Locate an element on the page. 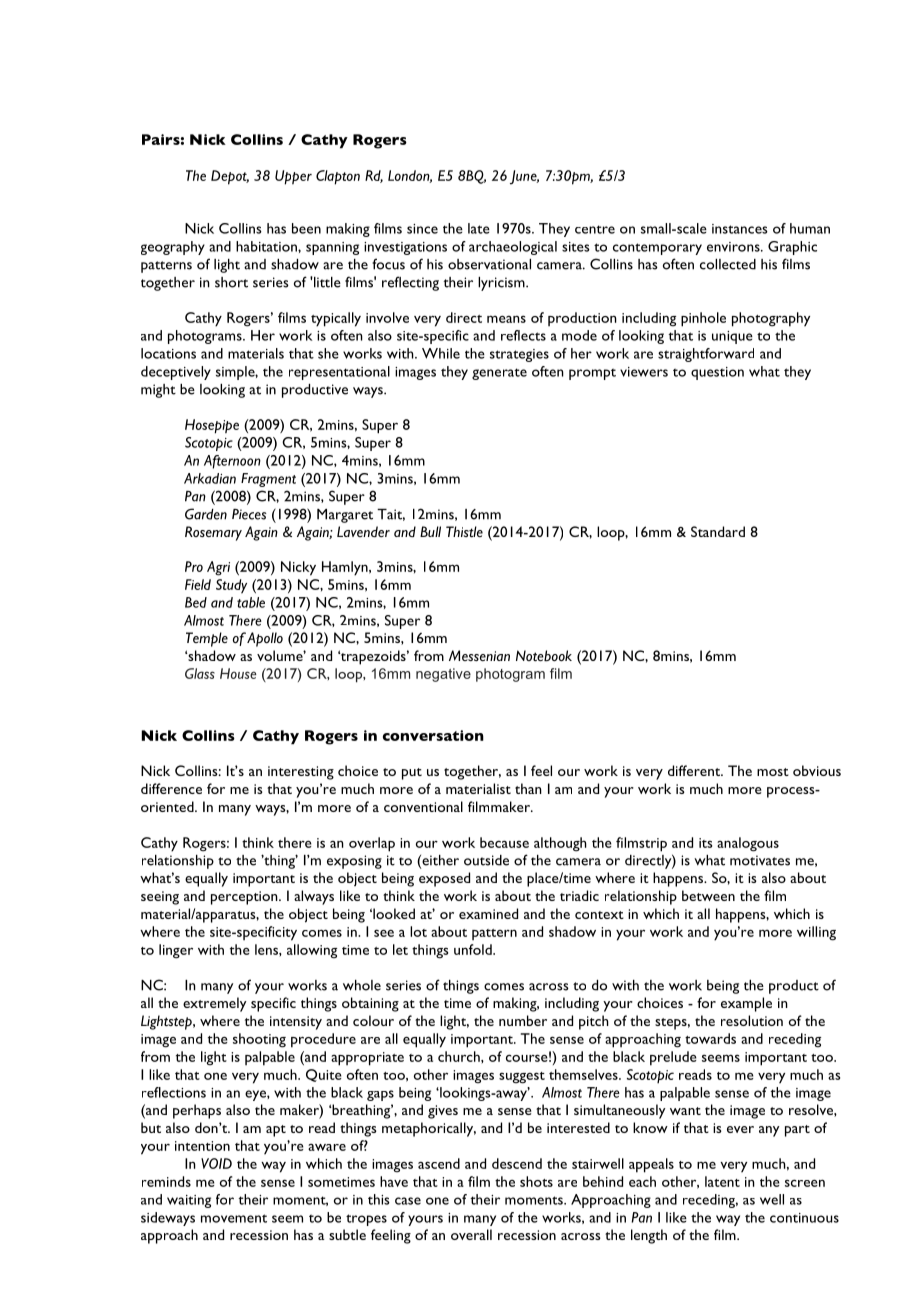 The width and height of the page is (924, 1308). archaeological is located at coordinates (513, 248).
